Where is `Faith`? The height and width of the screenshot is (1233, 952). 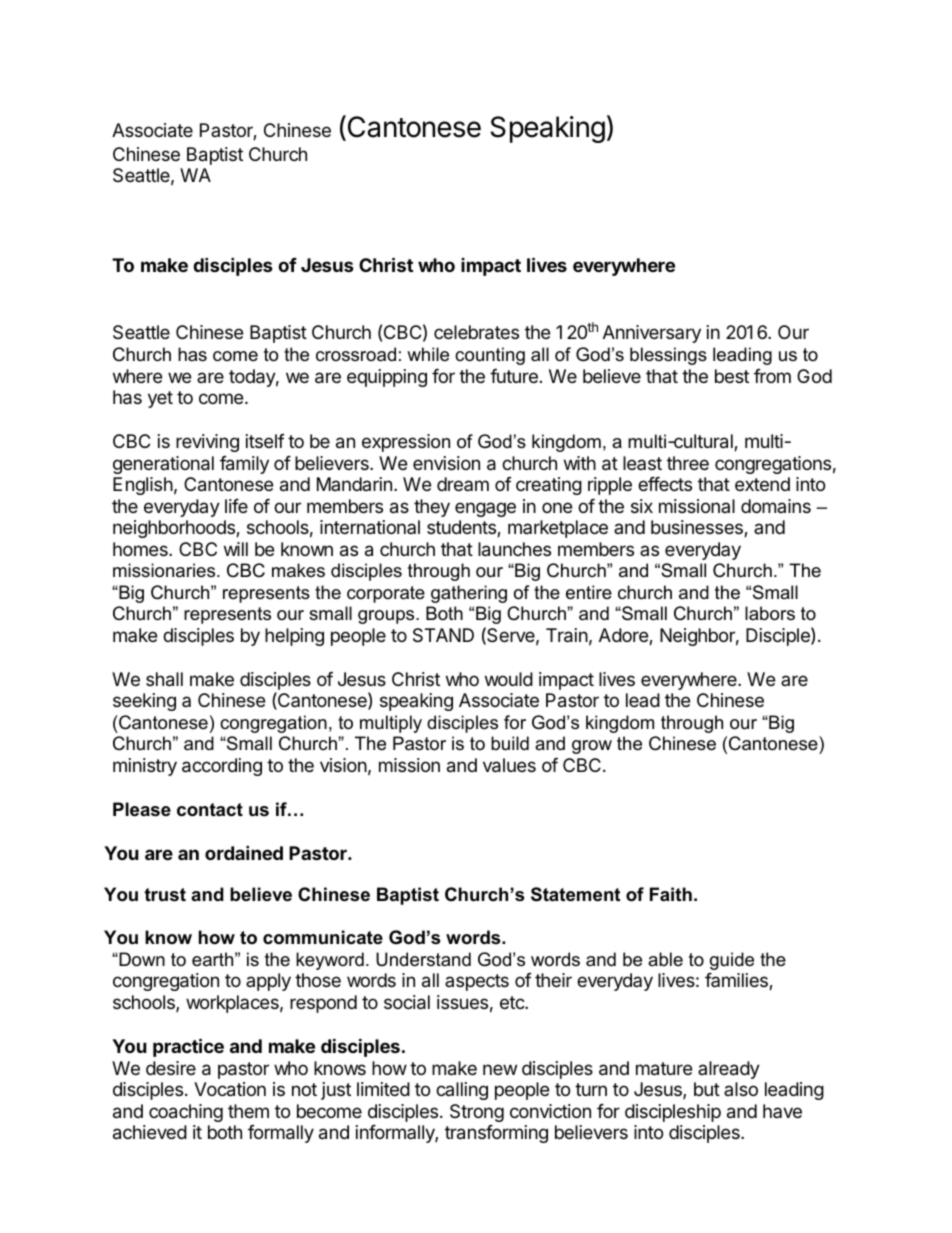 Faith is located at coordinates (671, 894).
